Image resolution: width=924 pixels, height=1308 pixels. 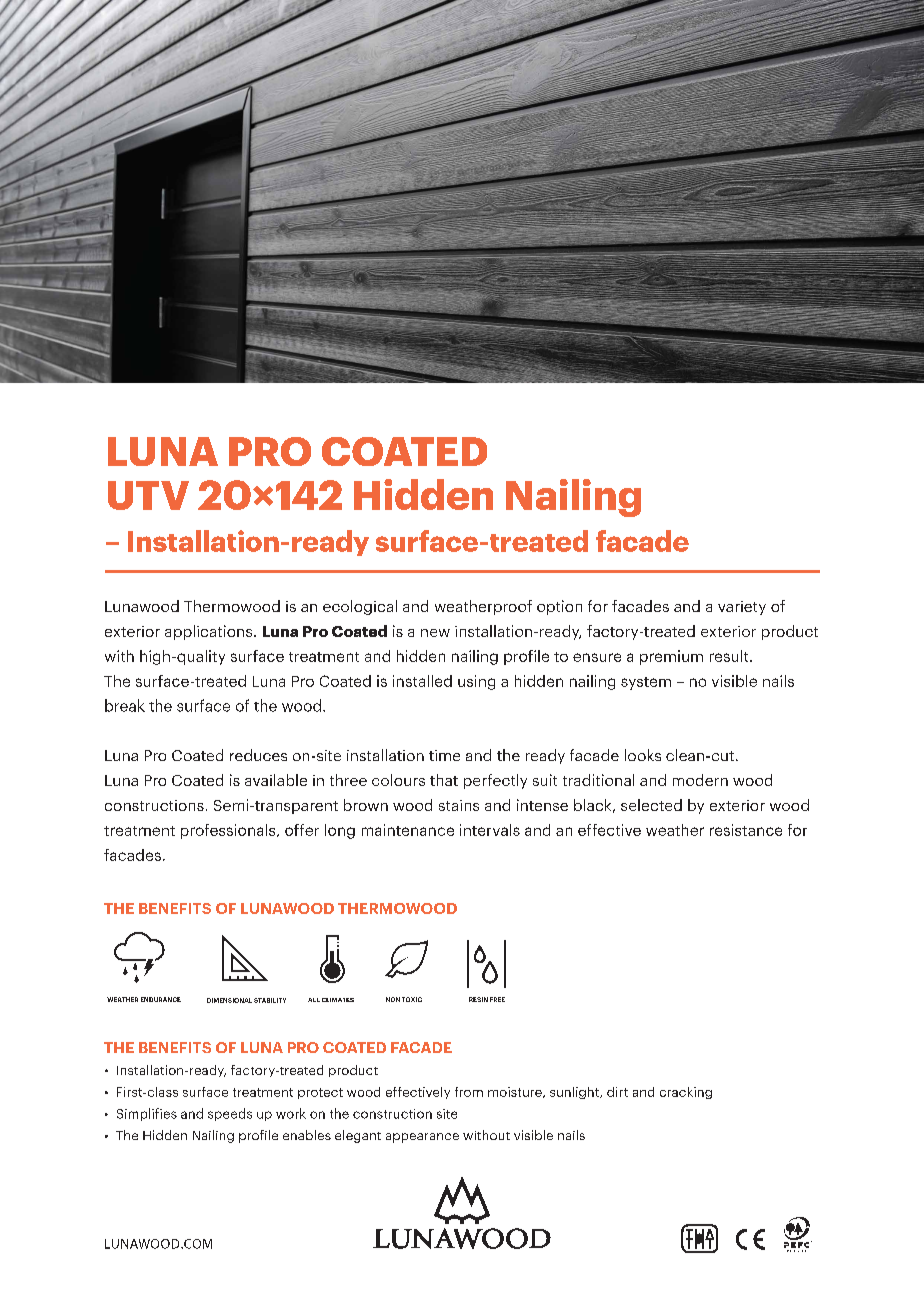 I want to click on FREE, so click(x=497, y=999).
